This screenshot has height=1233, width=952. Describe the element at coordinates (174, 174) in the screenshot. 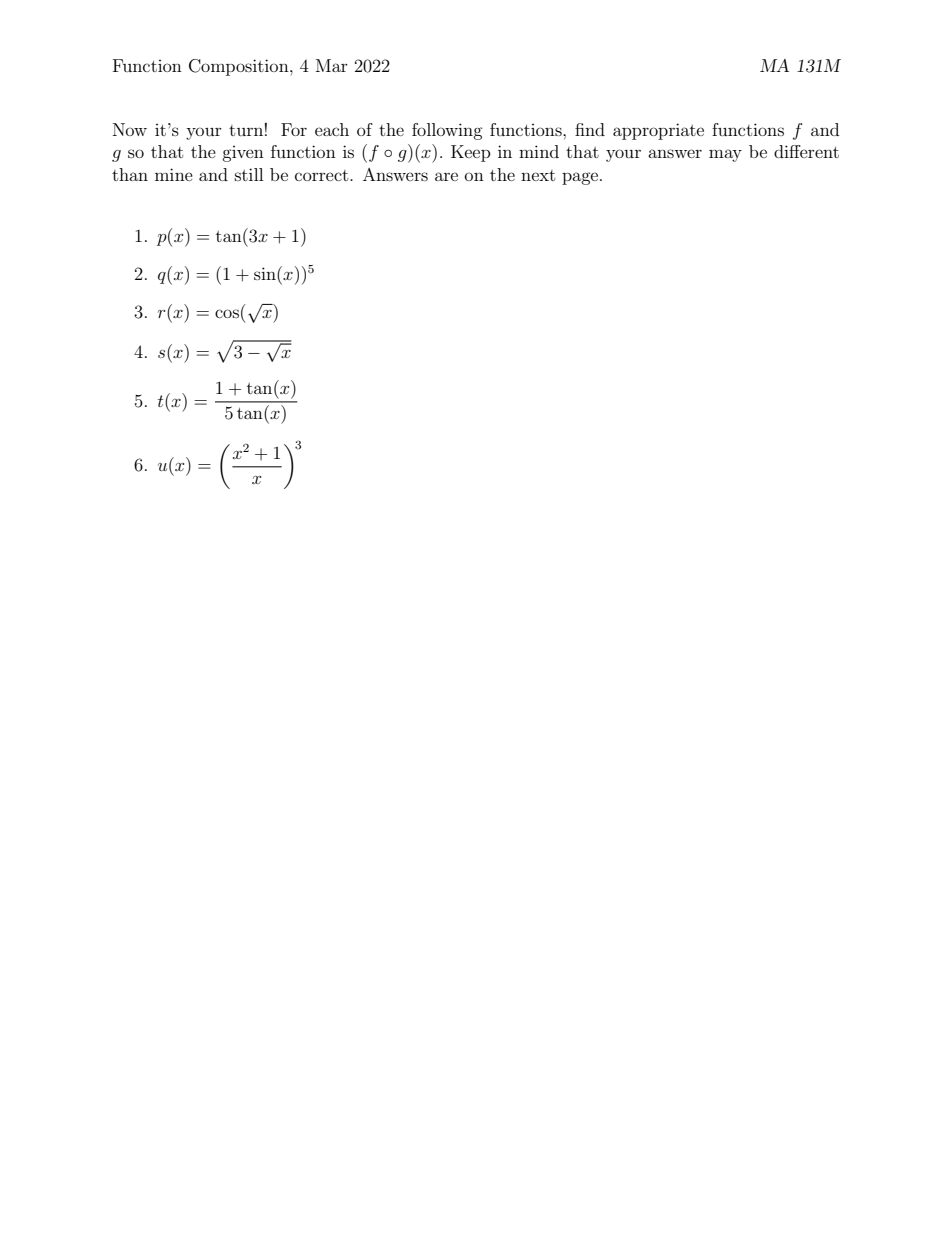

I see `mine` at that location.
